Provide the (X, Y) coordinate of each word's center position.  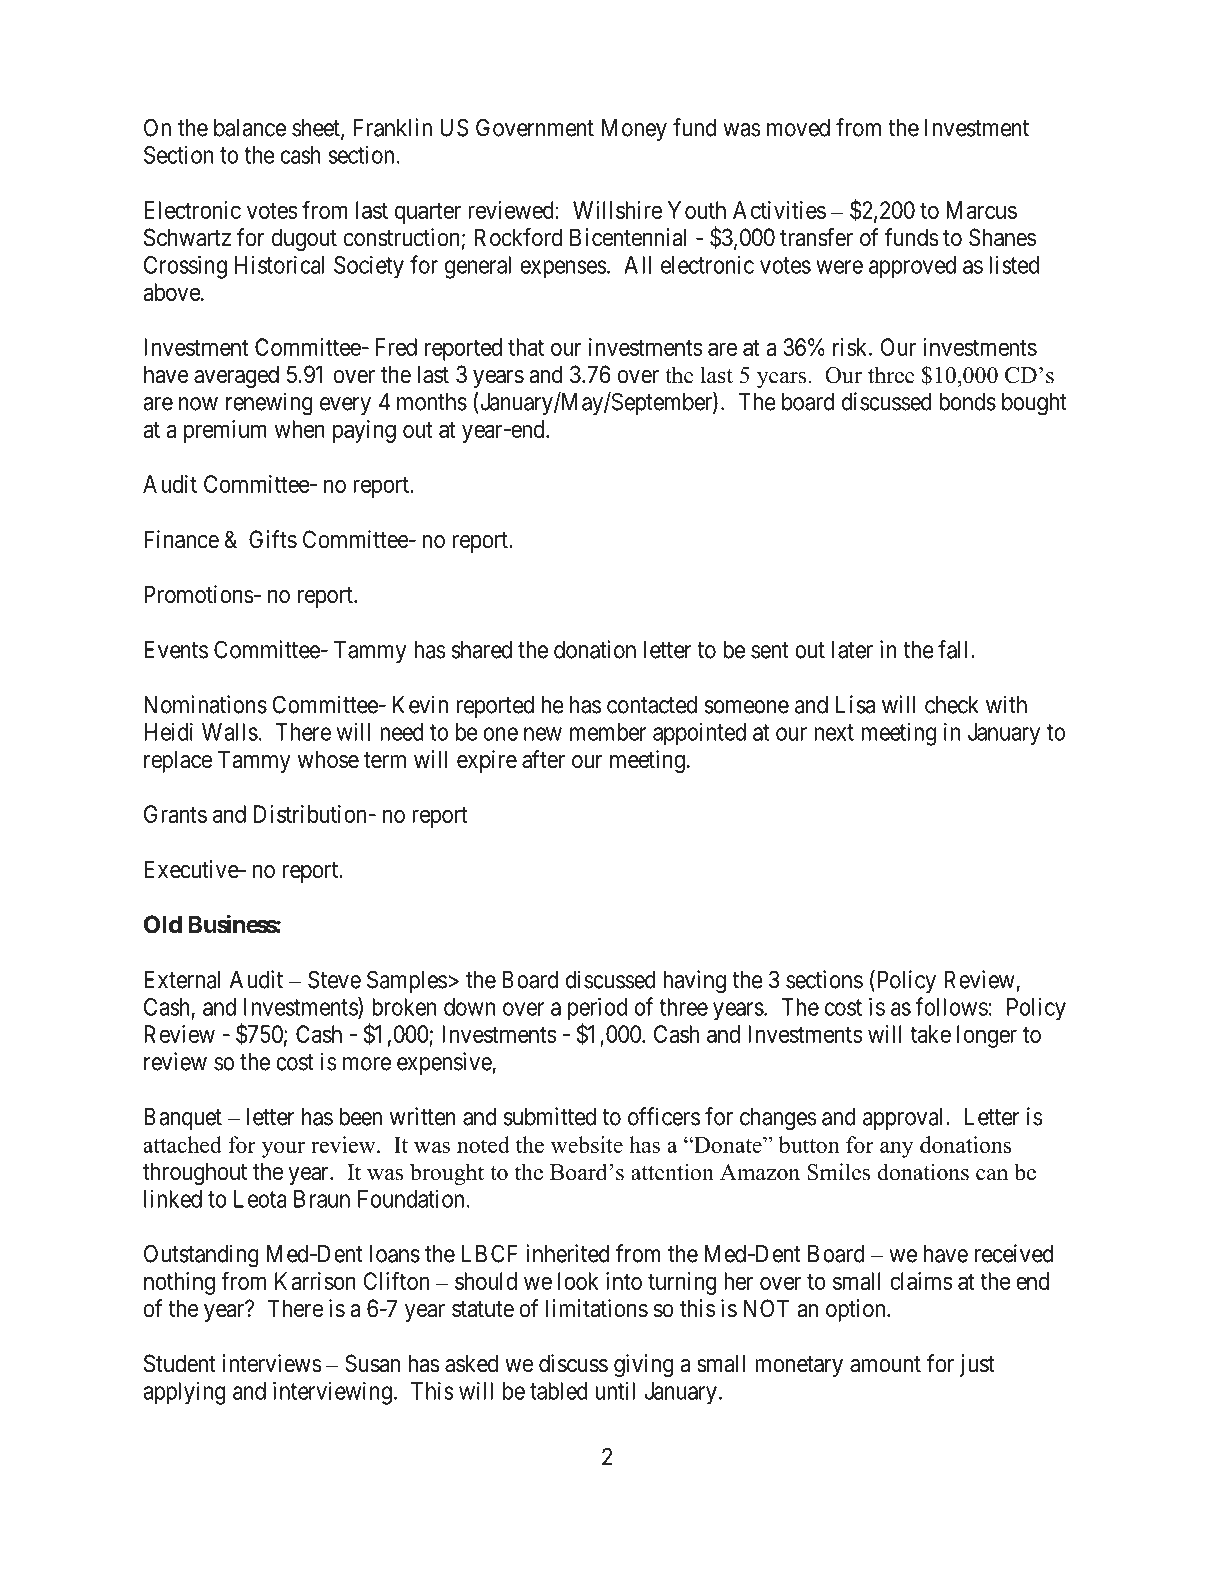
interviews (272, 1363)
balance (250, 128)
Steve (334, 979)
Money (634, 130)
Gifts (273, 539)
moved (798, 128)
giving (644, 1365)
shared (482, 650)
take (930, 1034)
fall (955, 649)
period (597, 1009)
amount (885, 1364)
